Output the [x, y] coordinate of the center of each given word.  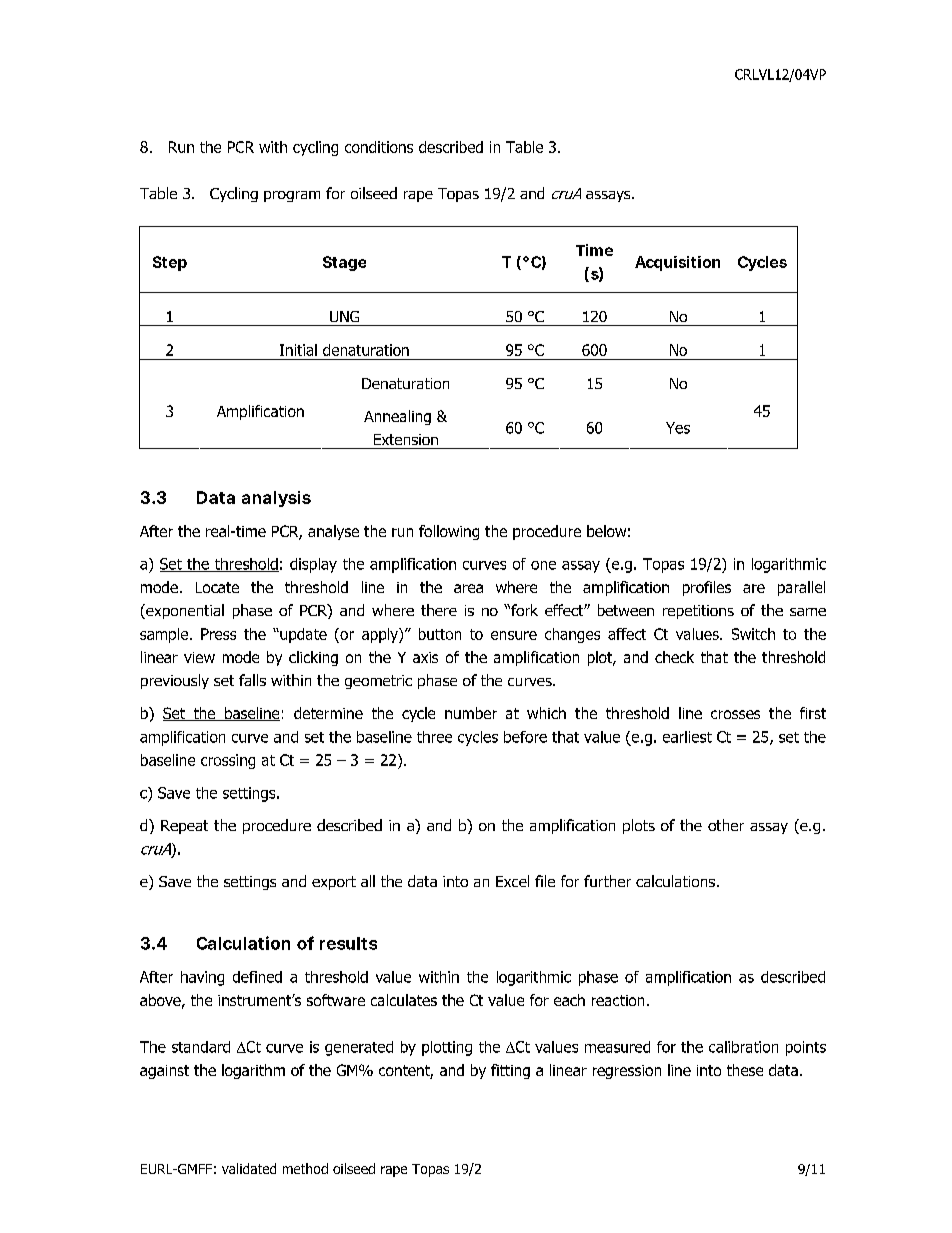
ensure [514, 635]
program [292, 196]
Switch [753, 634]
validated [249, 1168]
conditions [379, 147]
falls [252, 680]
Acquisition [677, 263]
